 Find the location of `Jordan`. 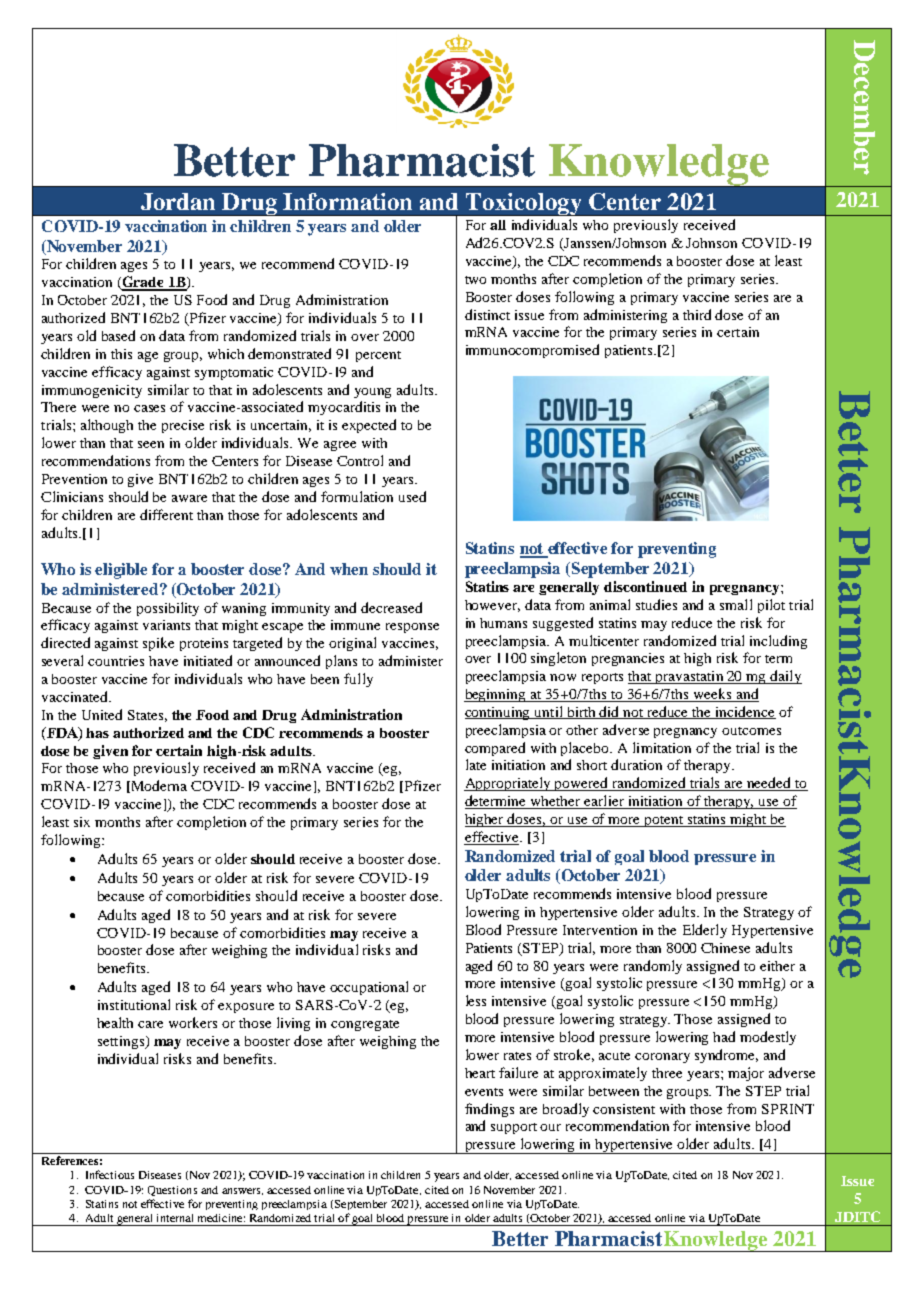

Jordan is located at coordinates (178, 201).
